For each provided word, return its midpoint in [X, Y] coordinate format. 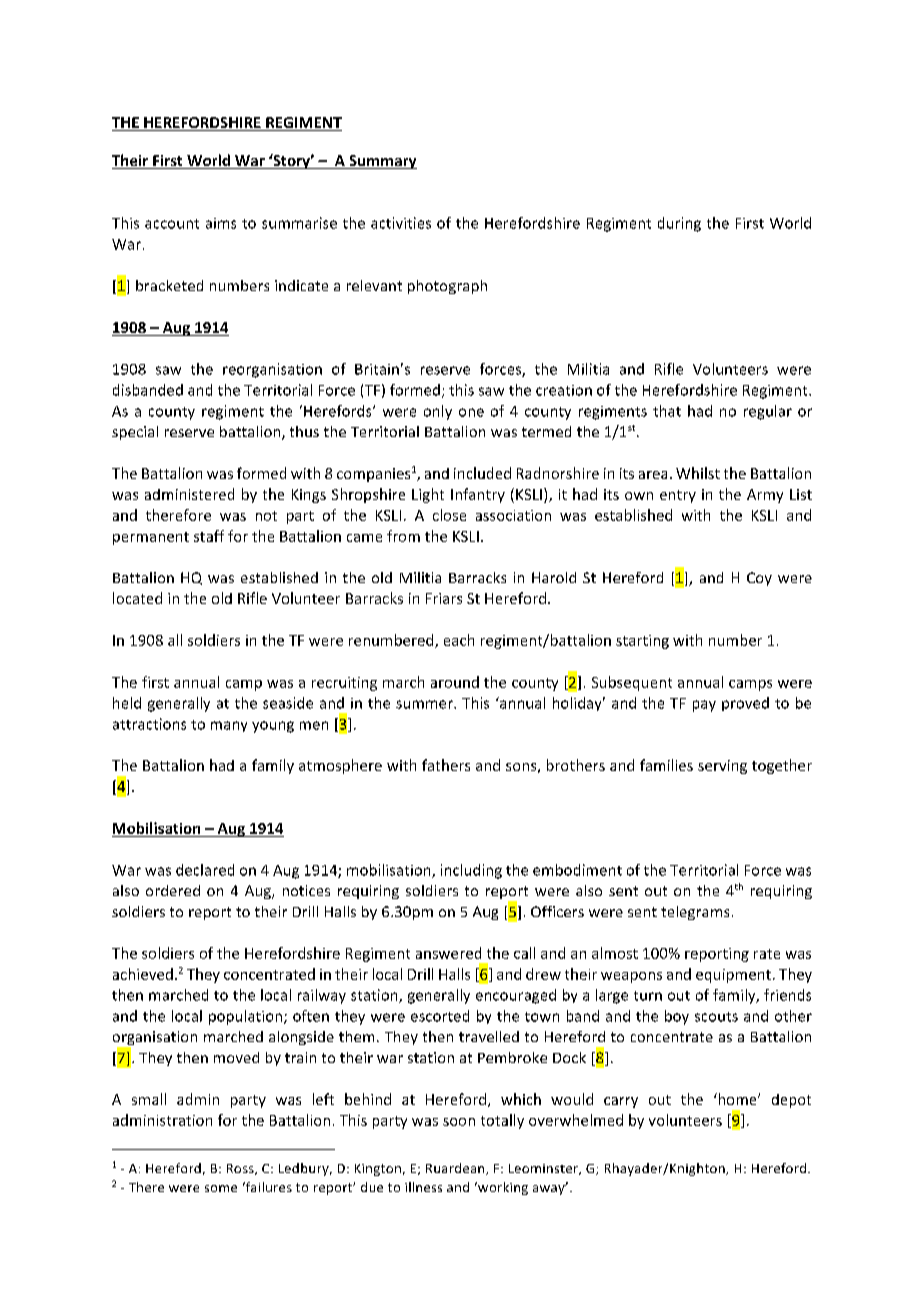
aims [221, 223]
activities [401, 223]
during [679, 224]
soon [459, 1122]
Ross [241, 1169]
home [737, 1099]
